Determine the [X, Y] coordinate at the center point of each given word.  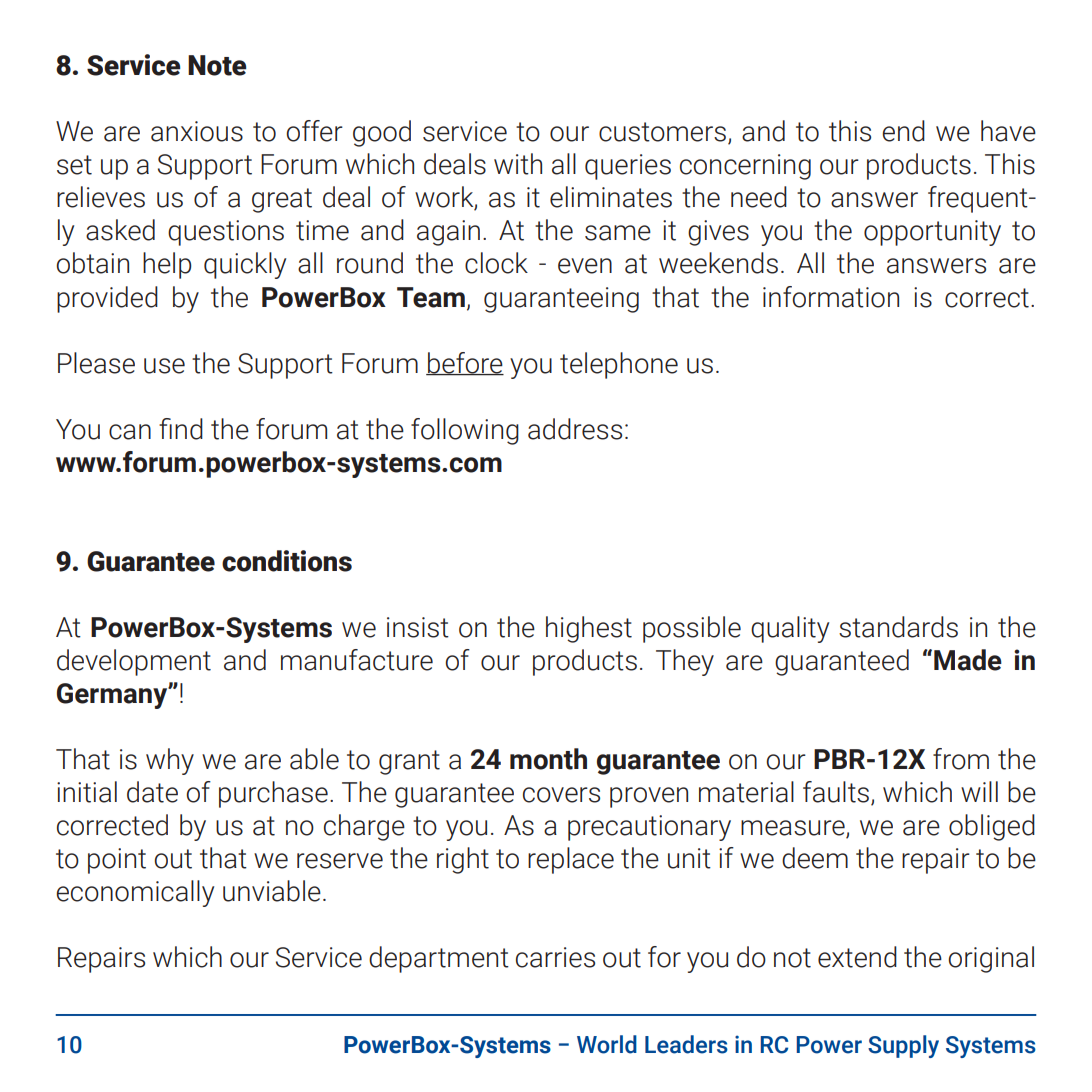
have [1008, 131]
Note [217, 65]
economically [135, 893]
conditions [287, 561]
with [518, 164]
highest [589, 629]
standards [898, 627]
